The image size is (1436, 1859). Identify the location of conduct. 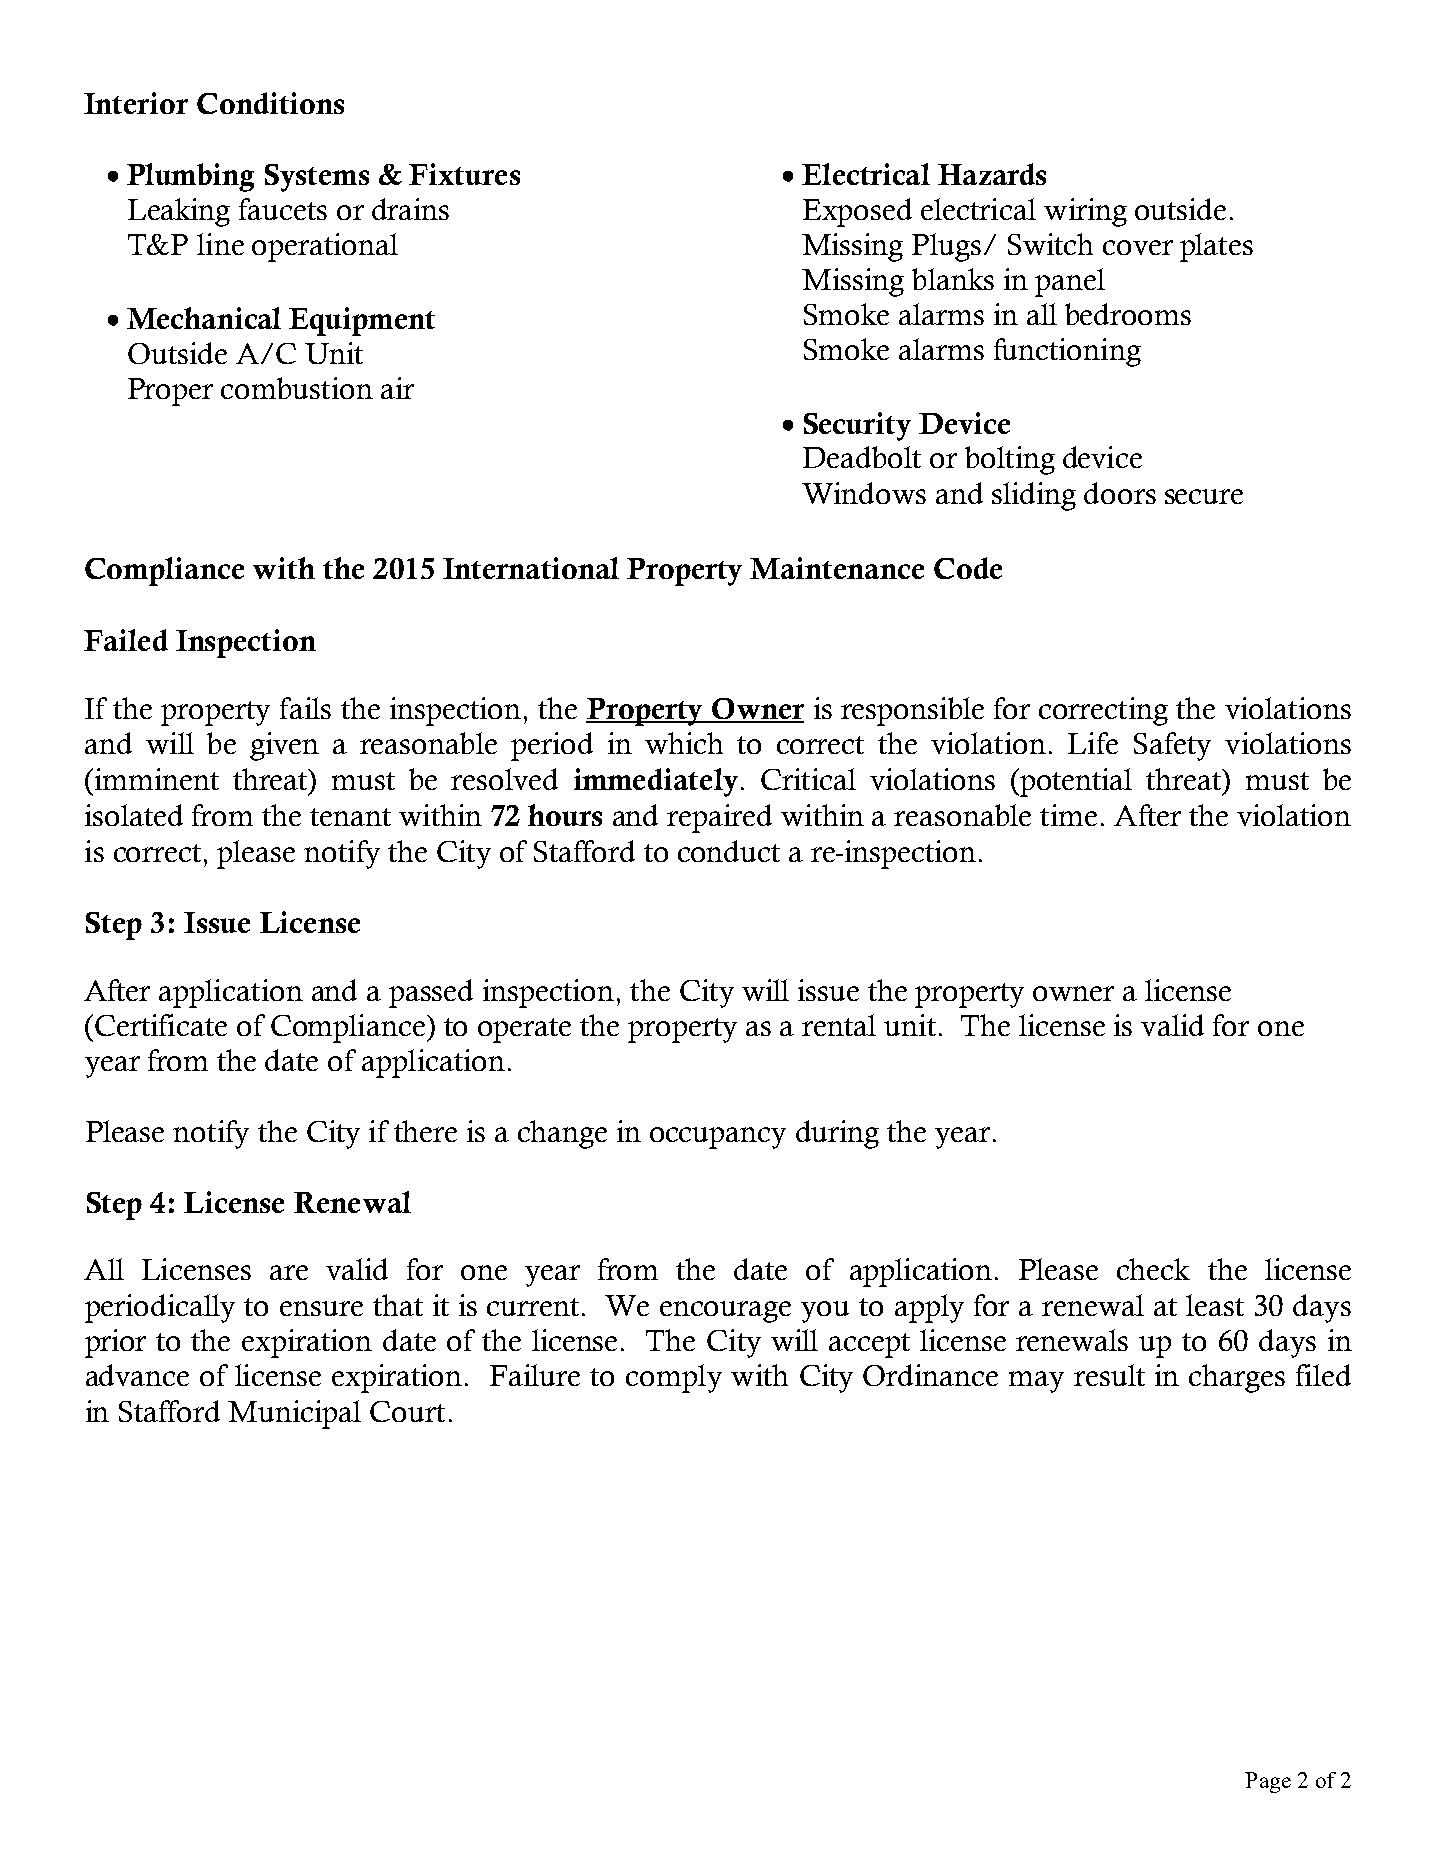
(729, 851).
